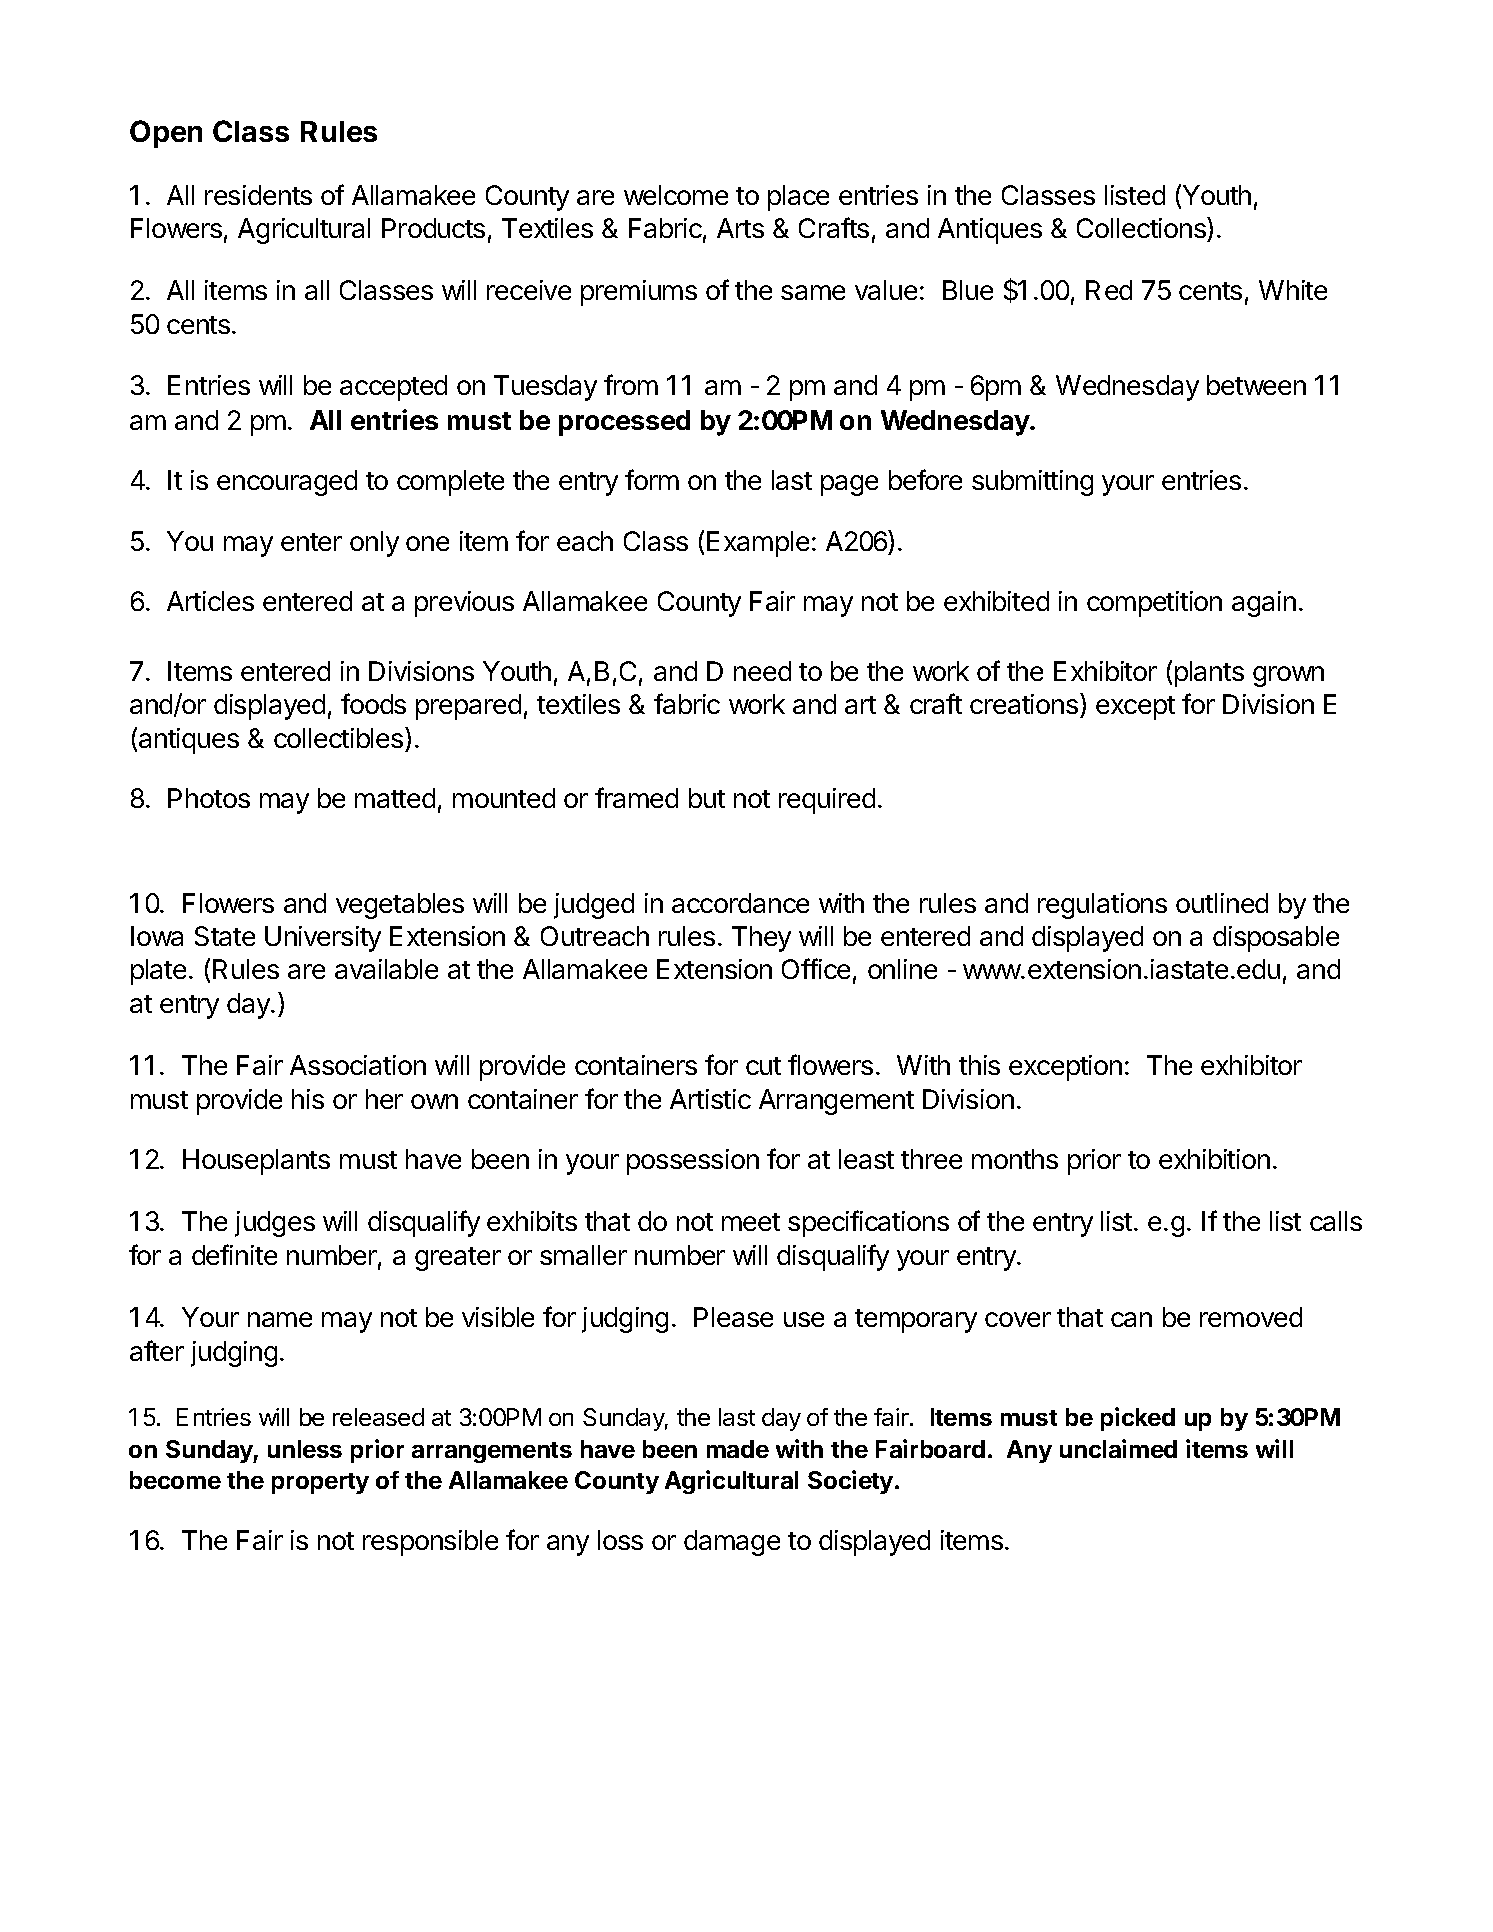  I want to click on property, so click(320, 1483).
